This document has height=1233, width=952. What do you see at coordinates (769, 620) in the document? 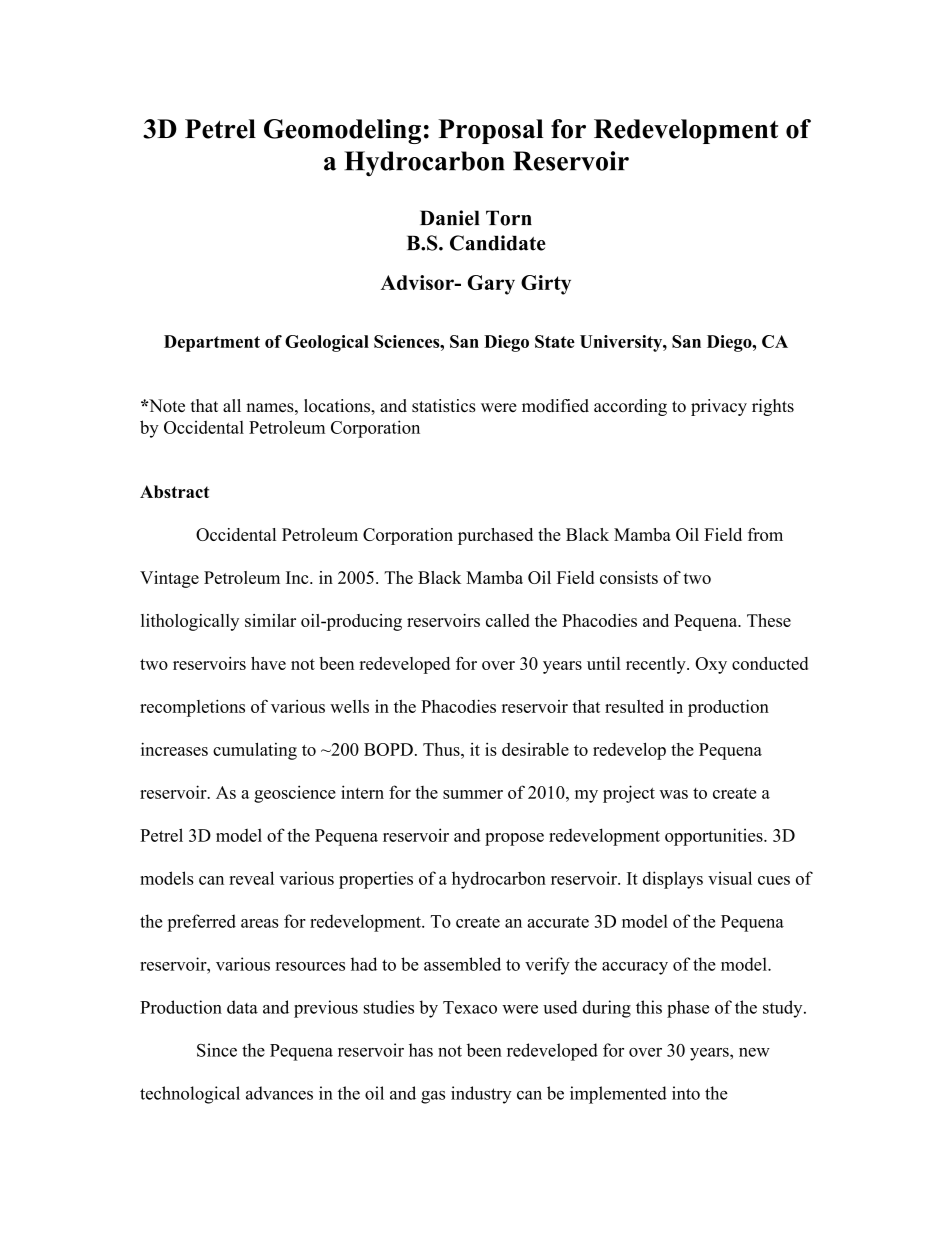
I see `These` at bounding box center [769, 620].
